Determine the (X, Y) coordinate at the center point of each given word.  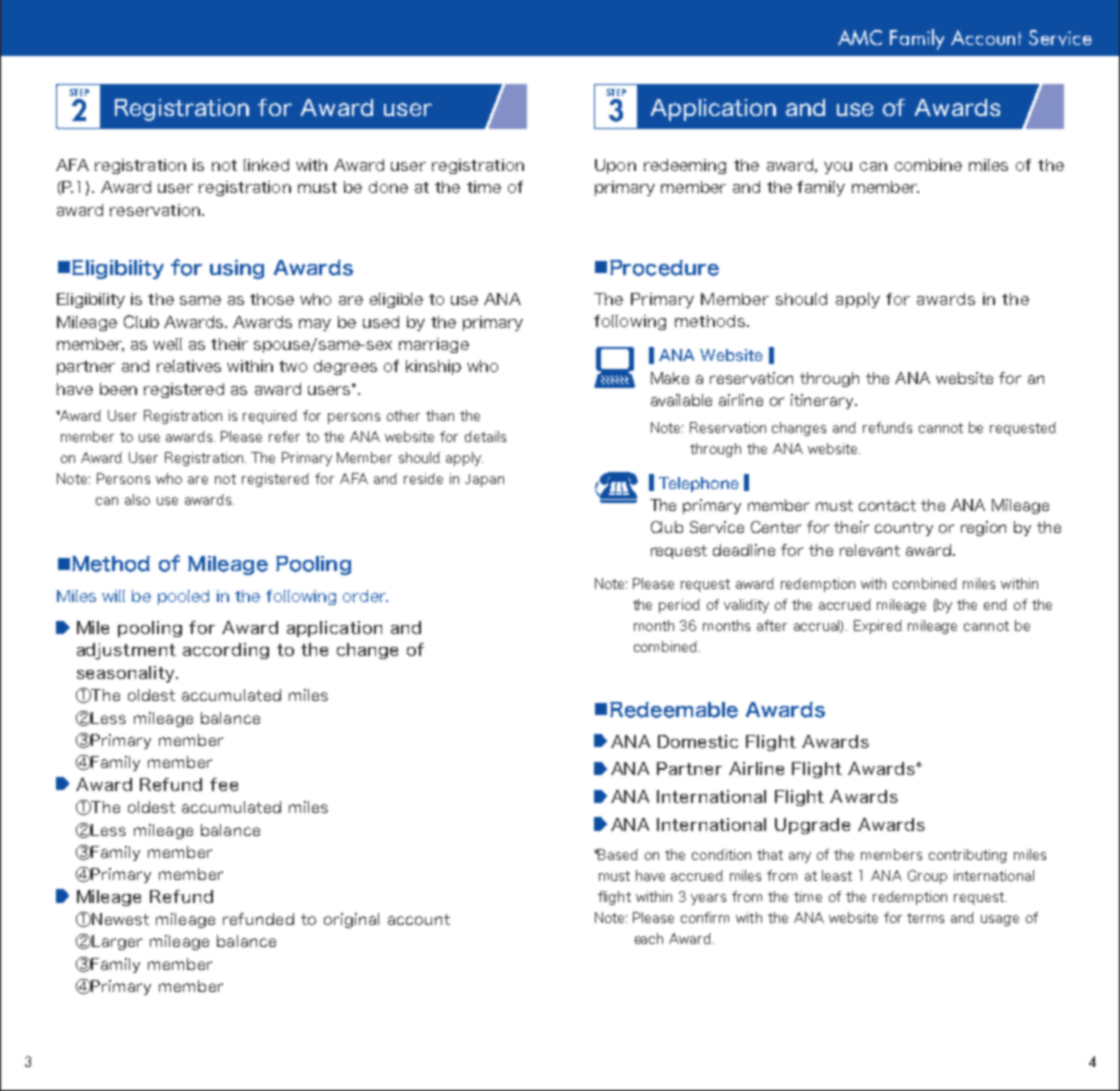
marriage (434, 345)
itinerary (823, 401)
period (679, 606)
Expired (878, 627)
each (649, 938)
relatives (189, 366)
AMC (860, 37)
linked (266, 165)
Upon (615, 166)
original (351, 920)
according (226, 651)
